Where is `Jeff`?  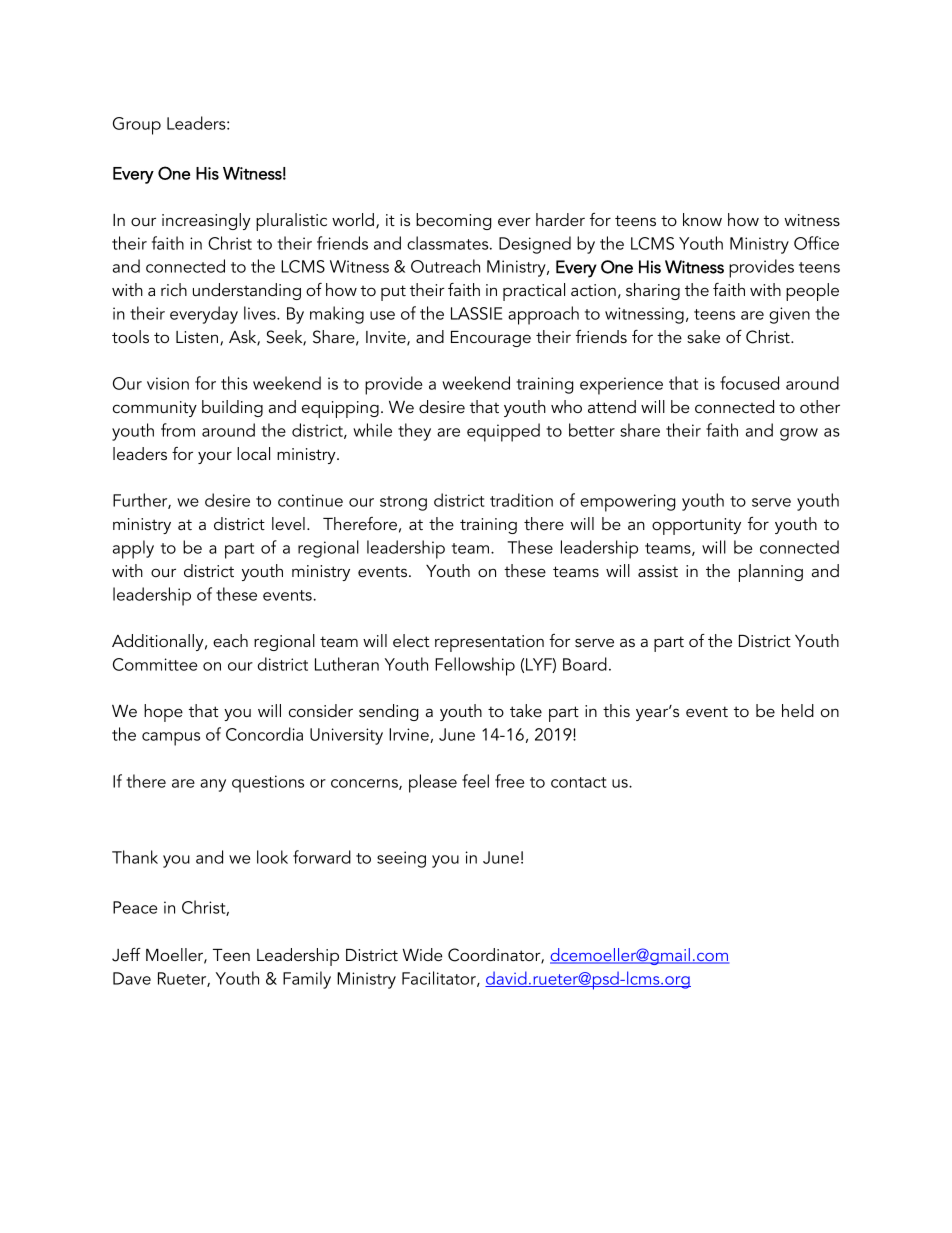 Jeff is located at coordinates (126, 955).
